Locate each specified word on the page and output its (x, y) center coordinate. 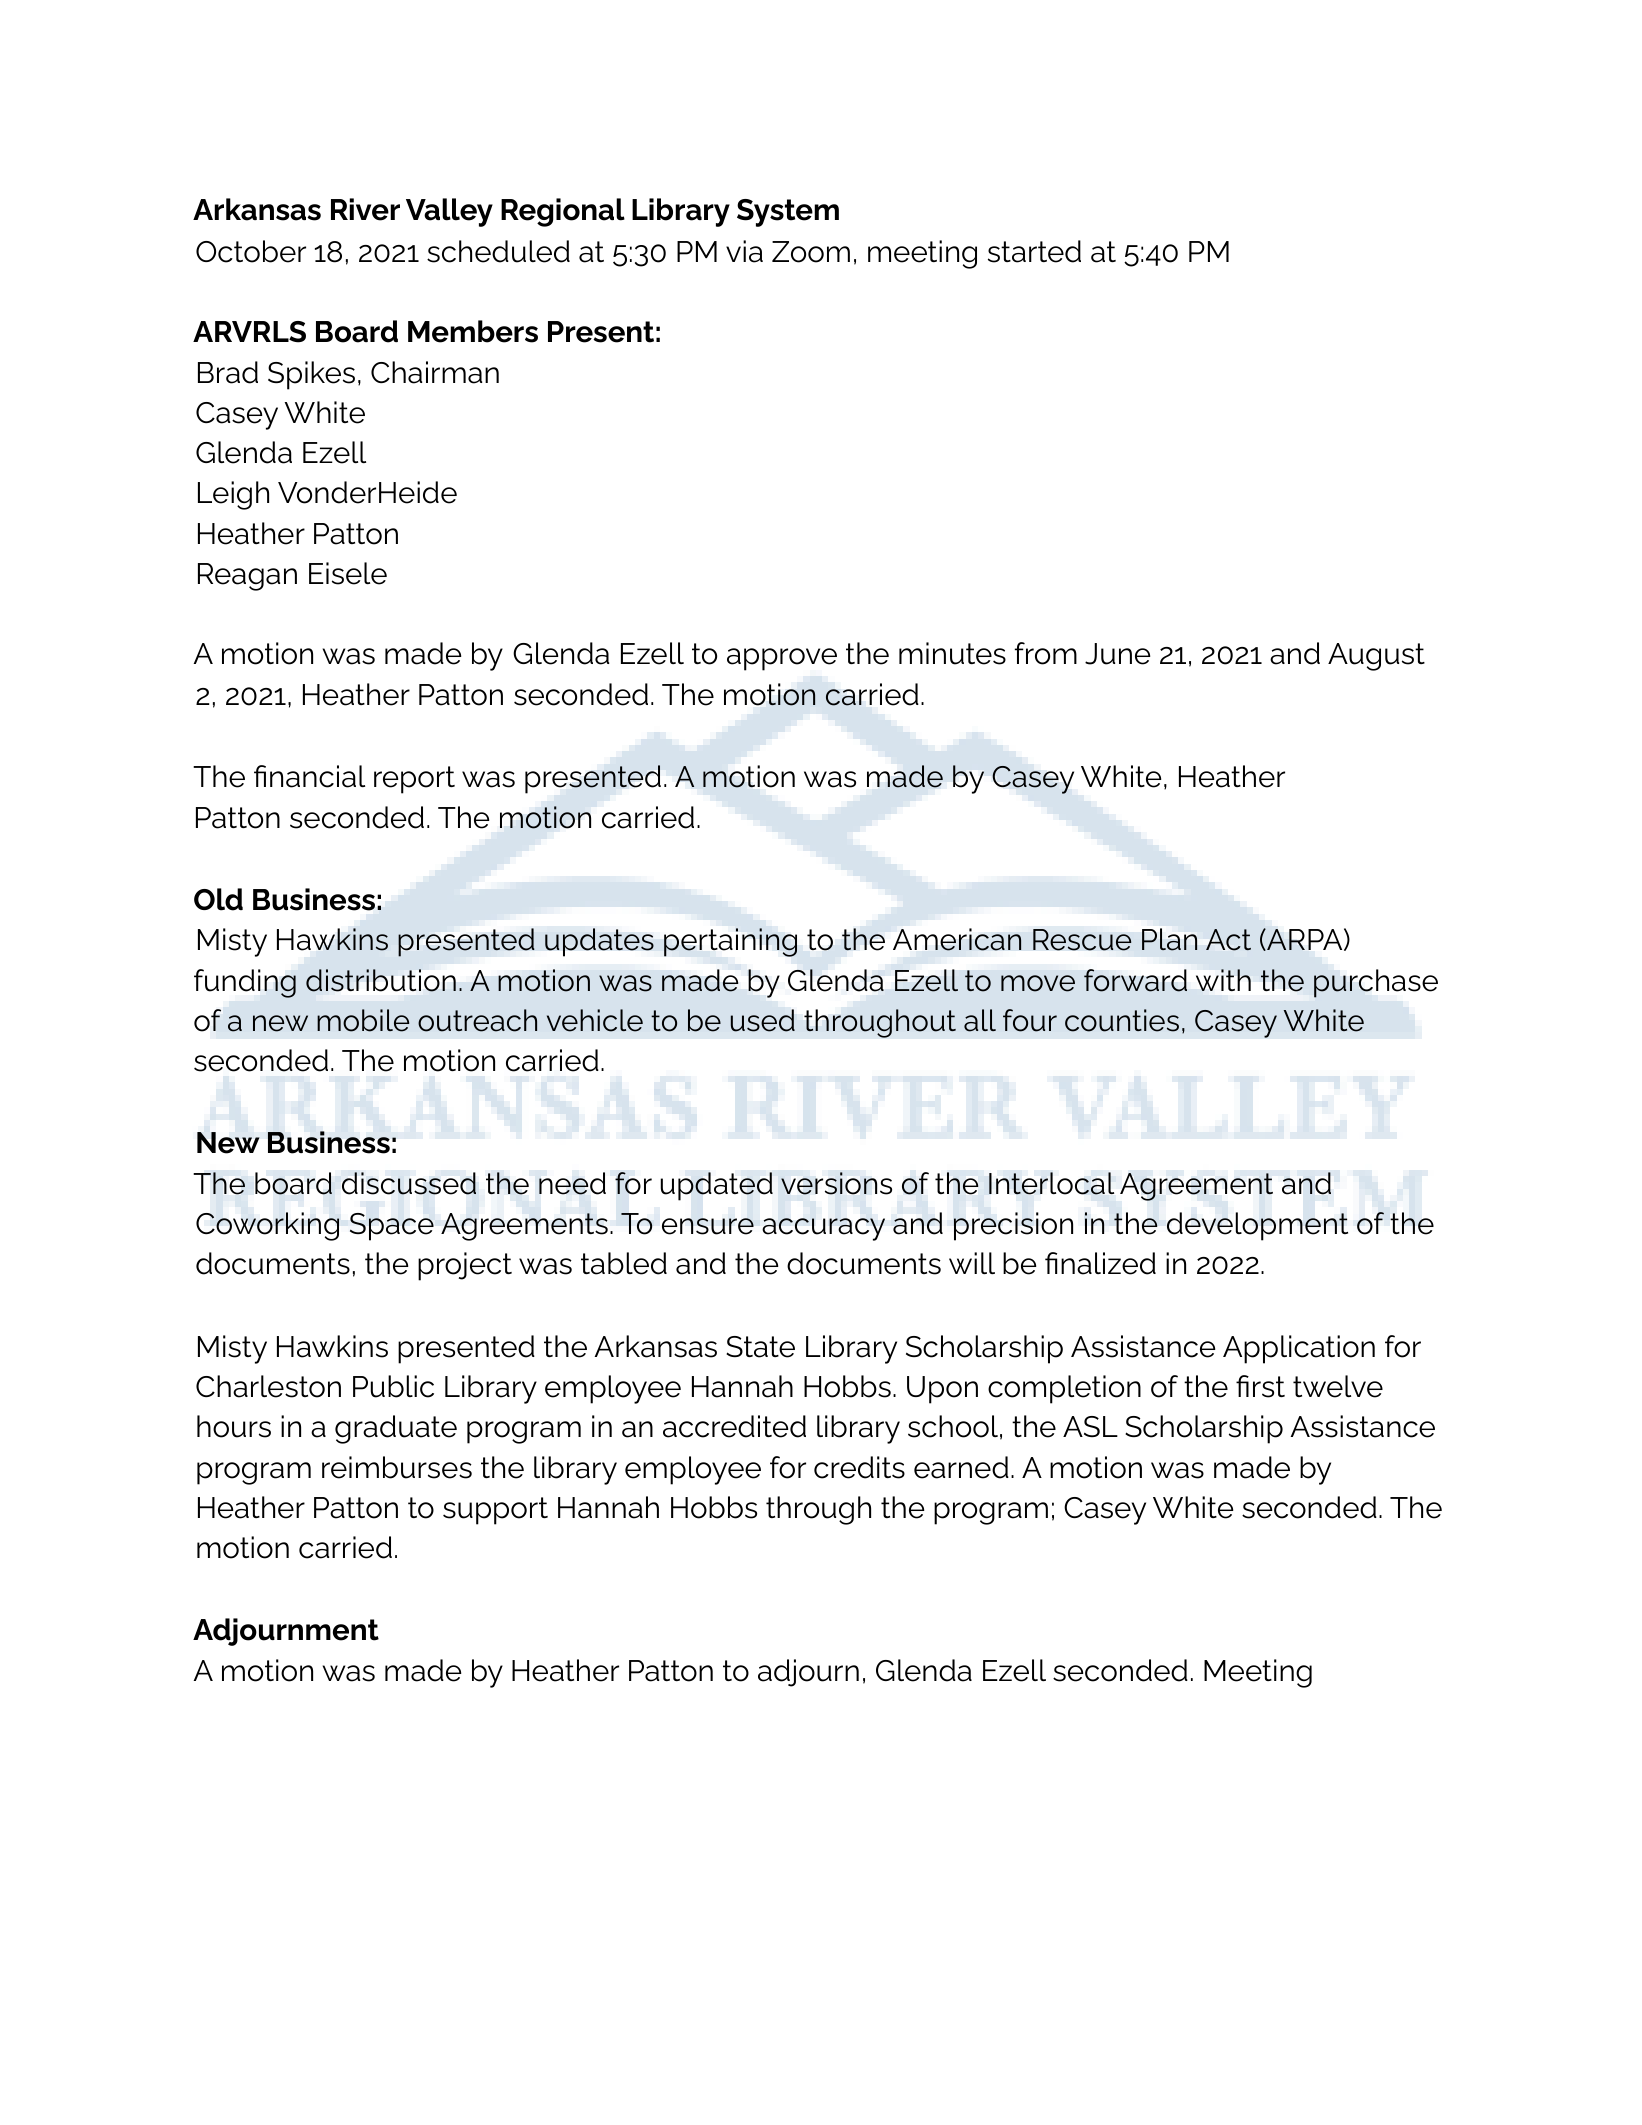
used (763, 1020)
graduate (396, 1429)
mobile (363, 1020)
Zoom (811, 252)
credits (859, 1467)
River (365, 209)
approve (782, 659)
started (1034, 251)
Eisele (348, 573)
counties (1122, 1020)
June (1117, 654)
